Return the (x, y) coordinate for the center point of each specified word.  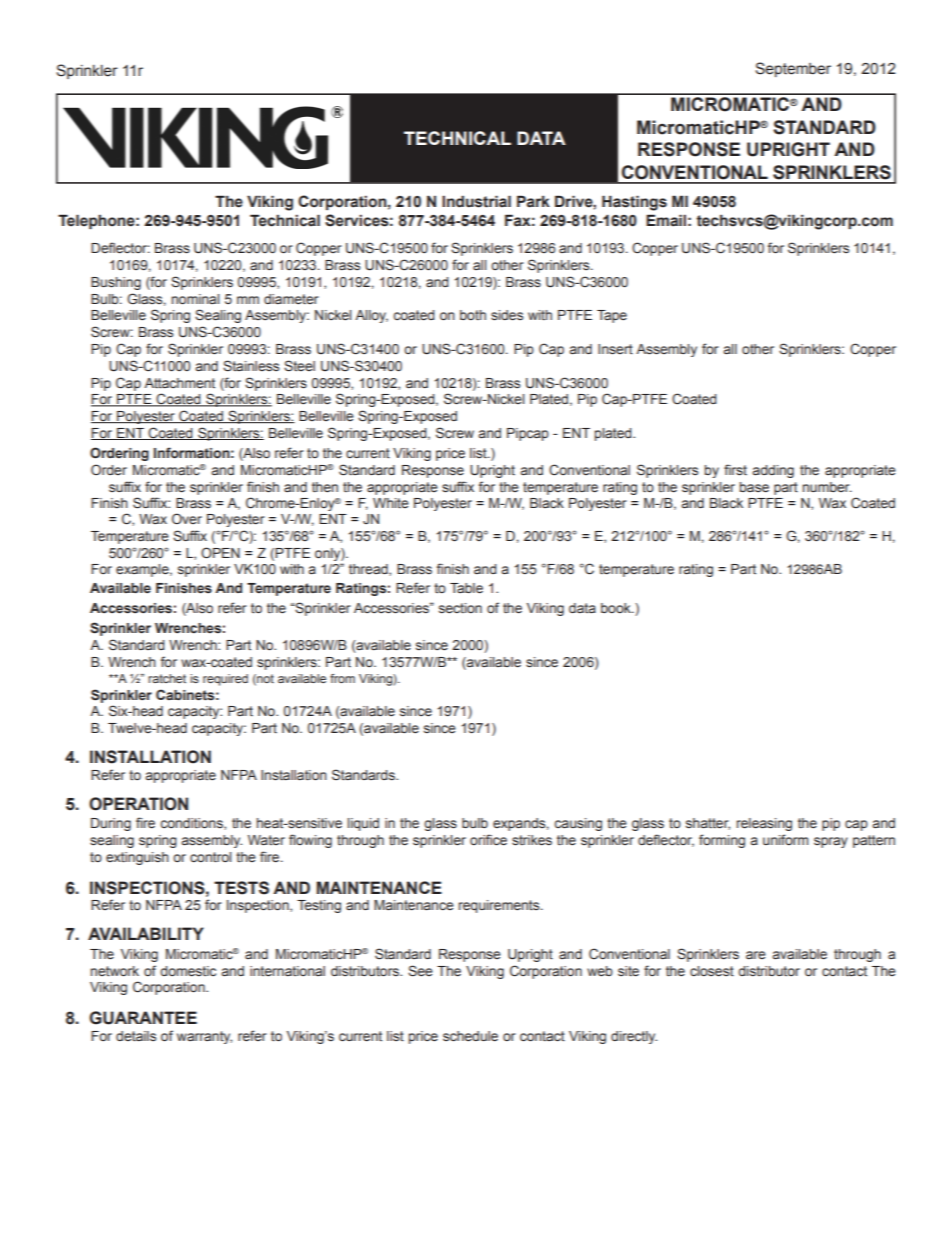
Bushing (116, 283)
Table (466, 588)
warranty (204, 1037)
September (793, 69)
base (754, 487)
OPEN (220, 552)
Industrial (476, 201)
